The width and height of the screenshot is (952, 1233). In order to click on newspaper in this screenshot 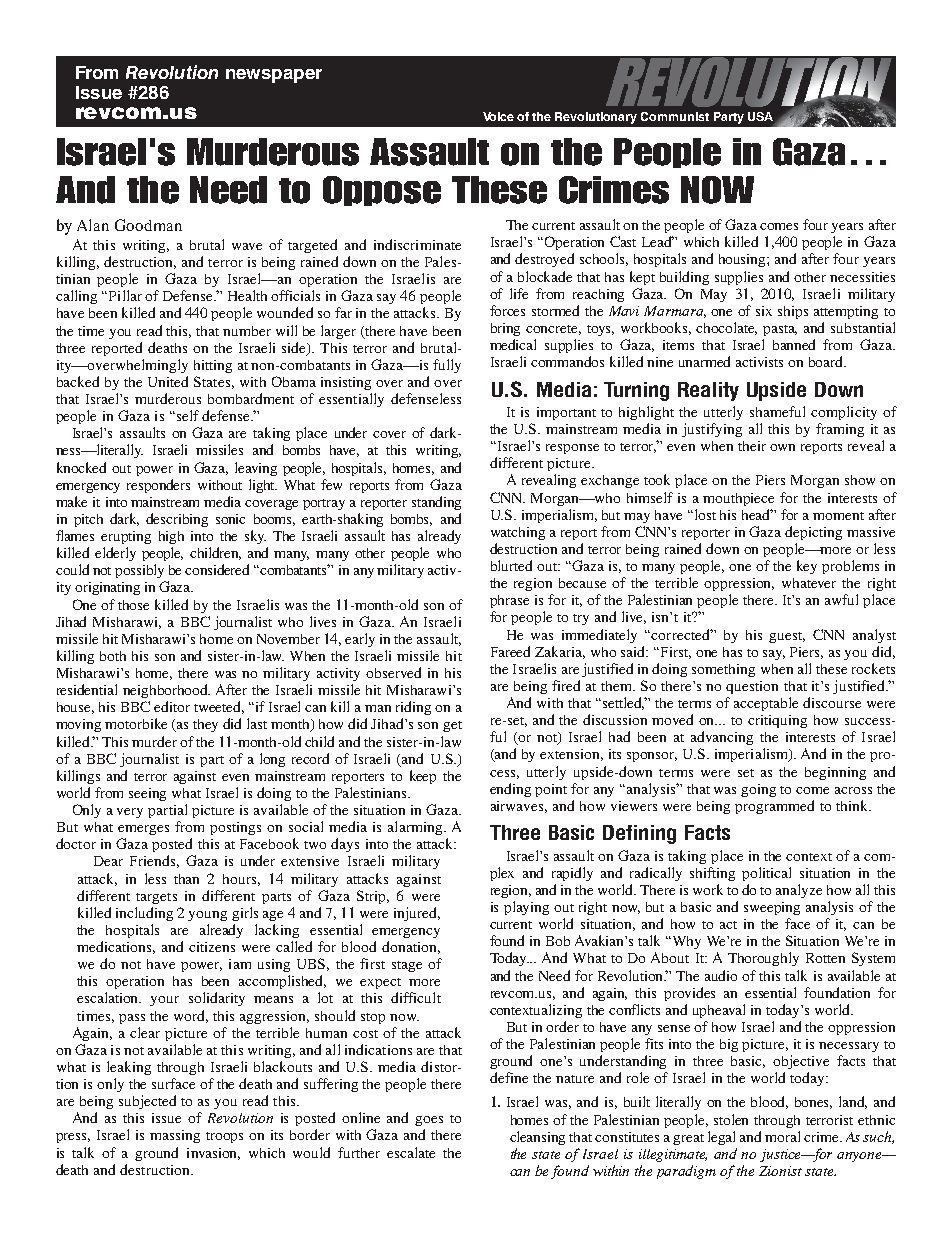, I will do `click(274, 76)`.
